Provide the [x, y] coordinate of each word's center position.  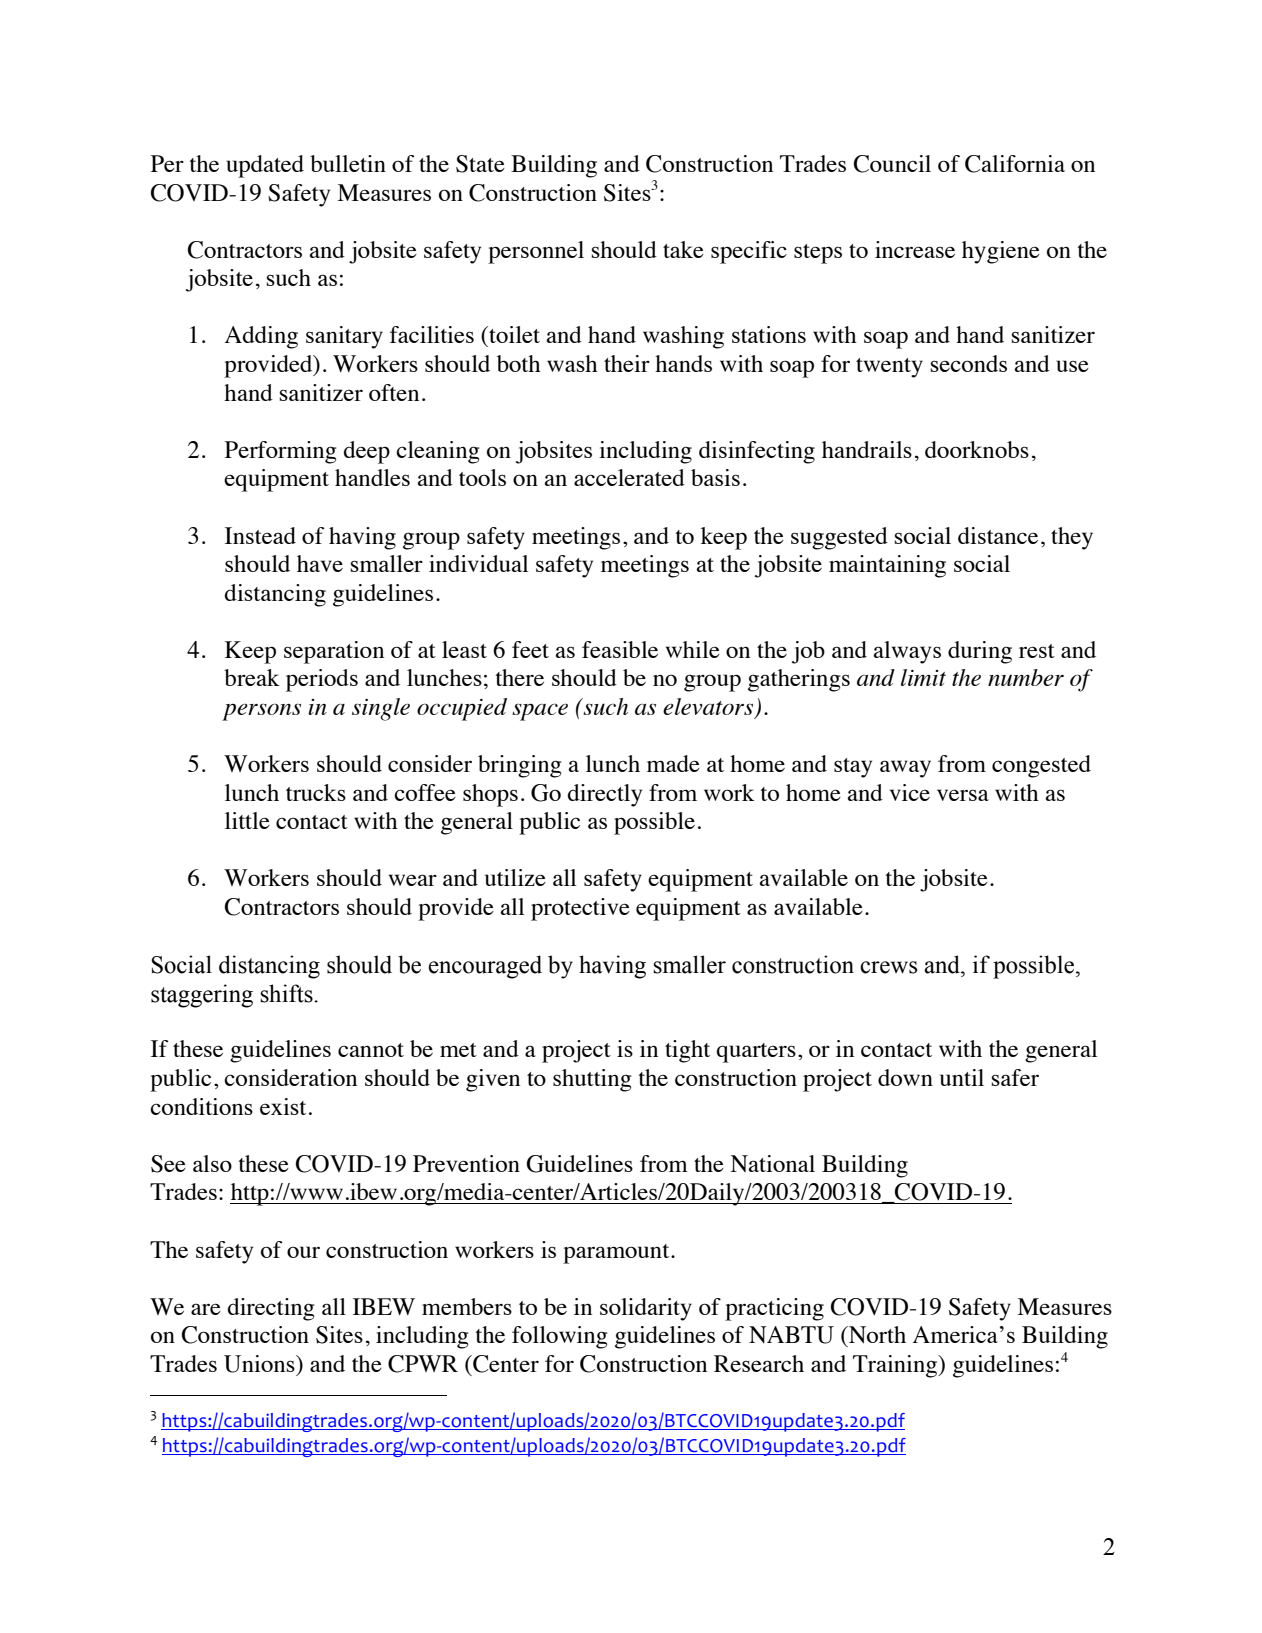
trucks [316, 792]
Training [896, 1366]
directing [271, 1309]
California [1015, 164]
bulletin [348, 163]
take [683, 249]
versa [963, 795]
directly [605, 795]
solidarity [646, 1309]
